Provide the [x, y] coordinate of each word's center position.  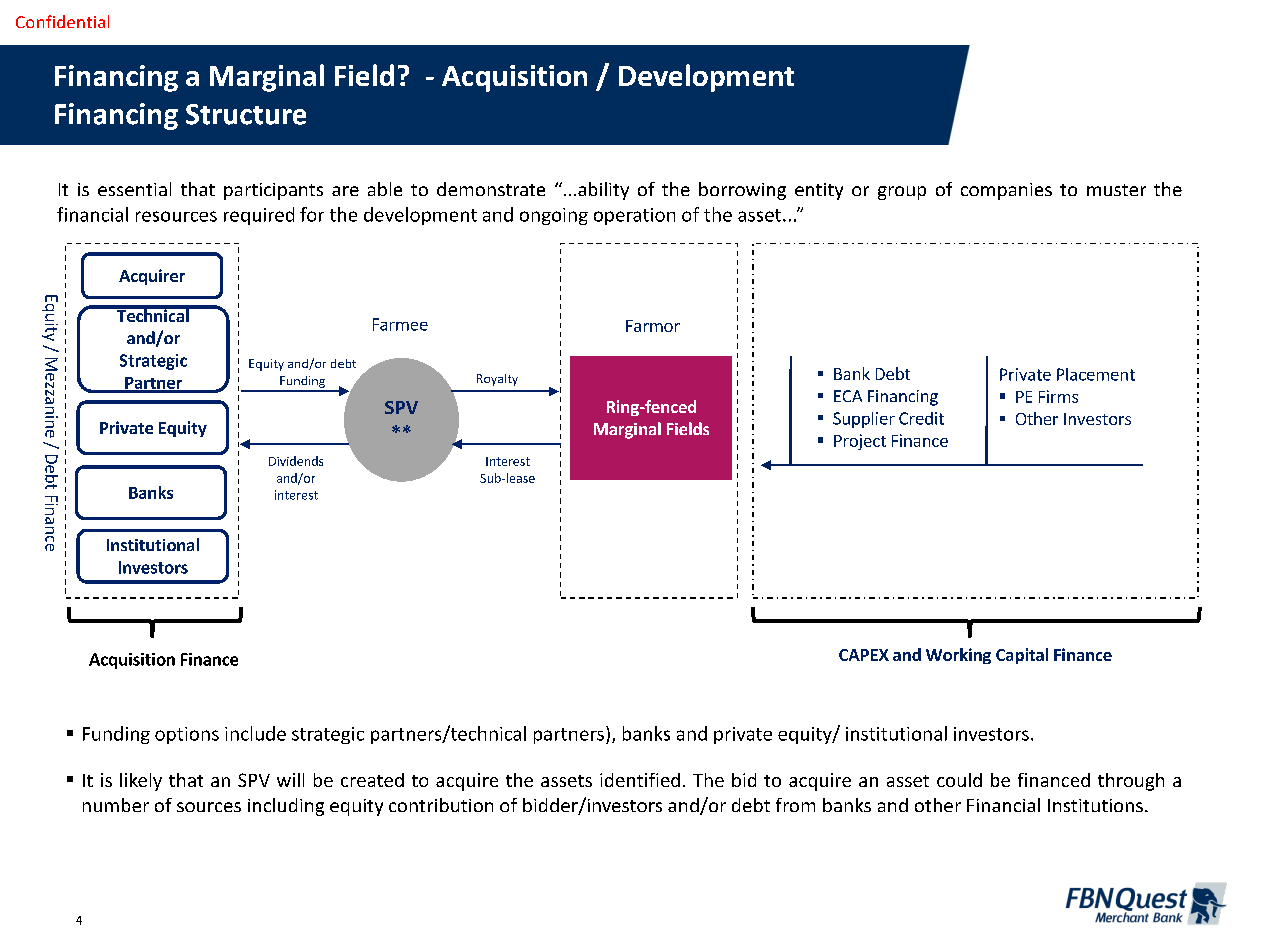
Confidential [62, 21]
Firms [1058, 396]
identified [640, 780]
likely [141, 782]
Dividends [296, 461]
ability [603, 191]
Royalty [497, 380]
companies [1006, 191]
